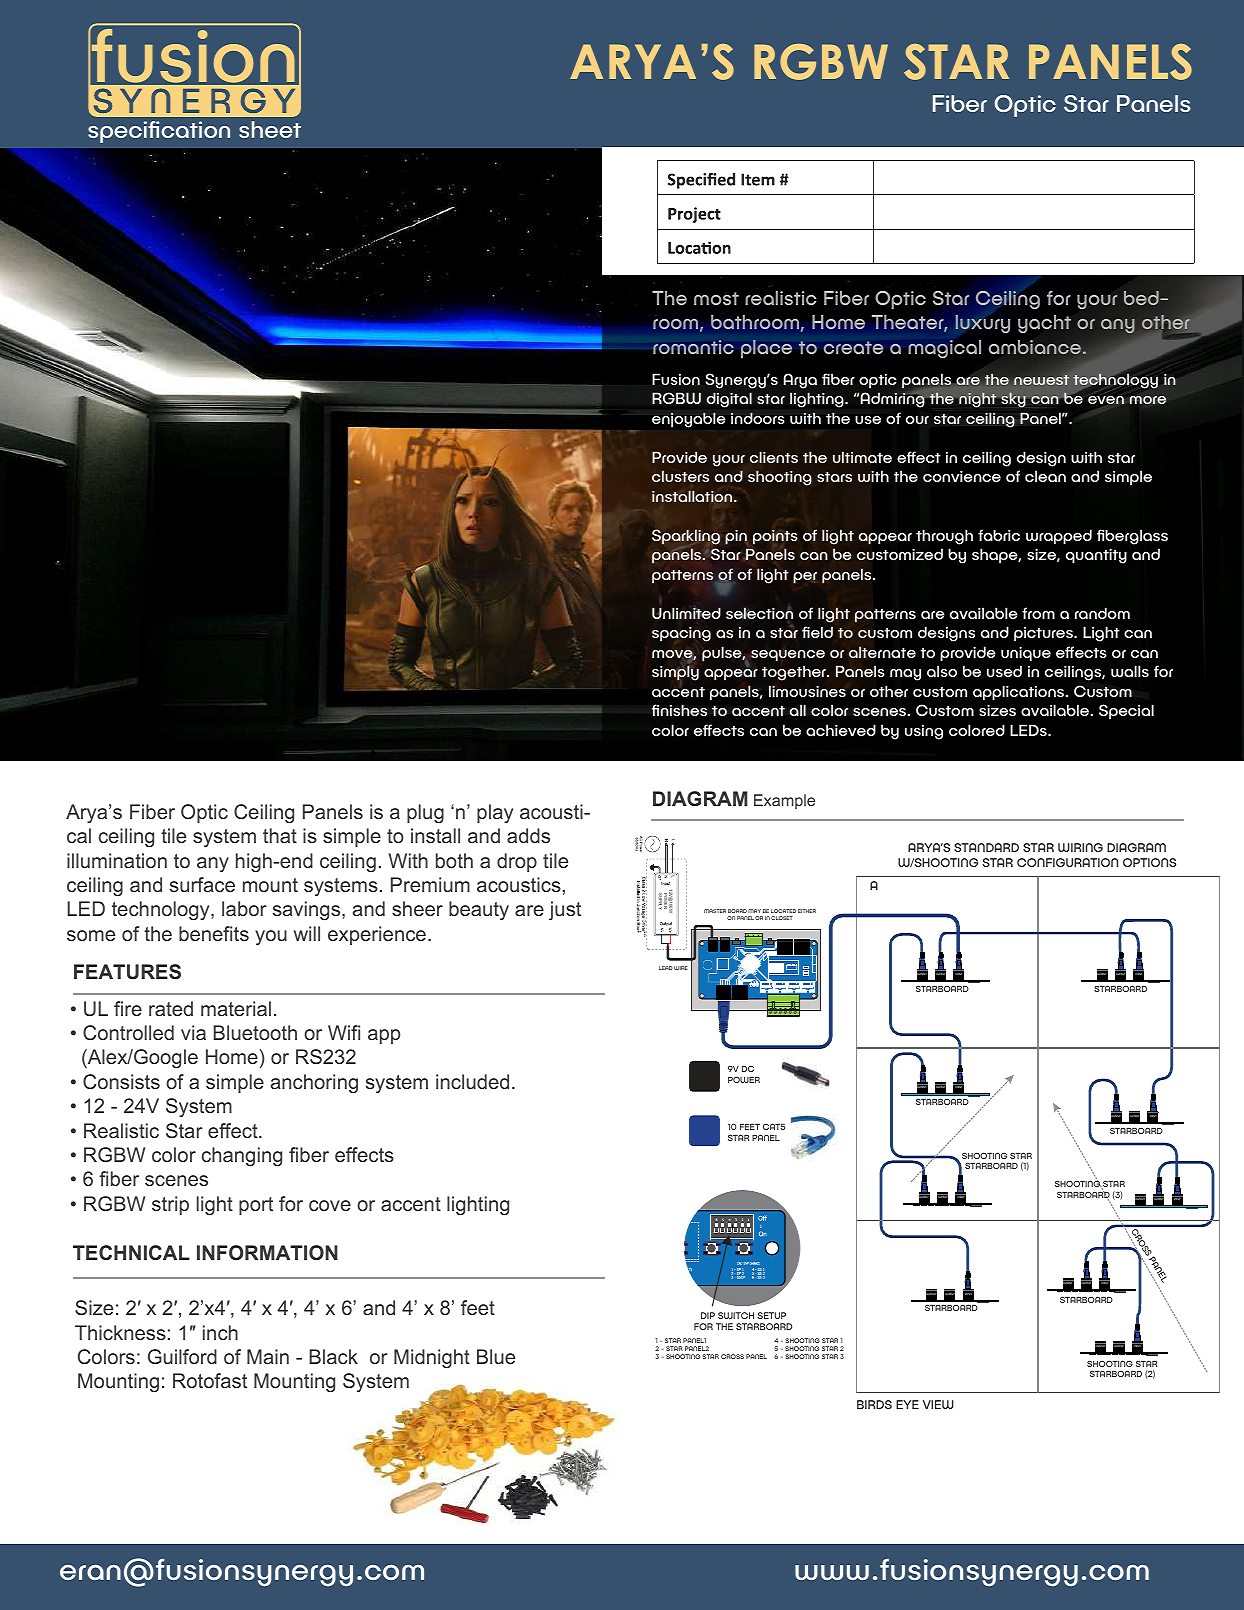  Describe the element at coordinates (1044, 324) in the screenshot. I see `yacht` at that location.
